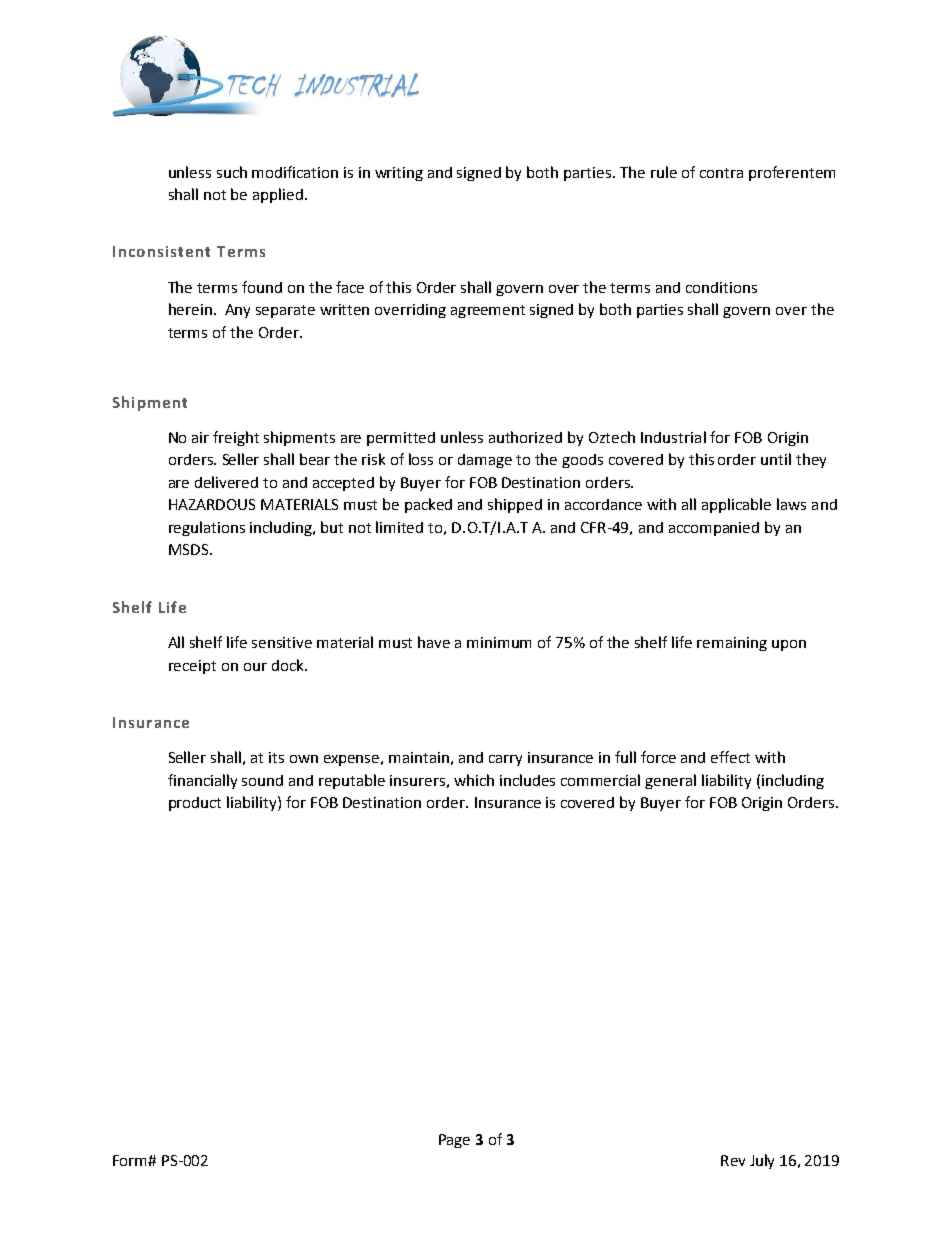  What do you see at coordinates (399, 174) in the document?
I see `writing` at bounding box center [399, 174].
